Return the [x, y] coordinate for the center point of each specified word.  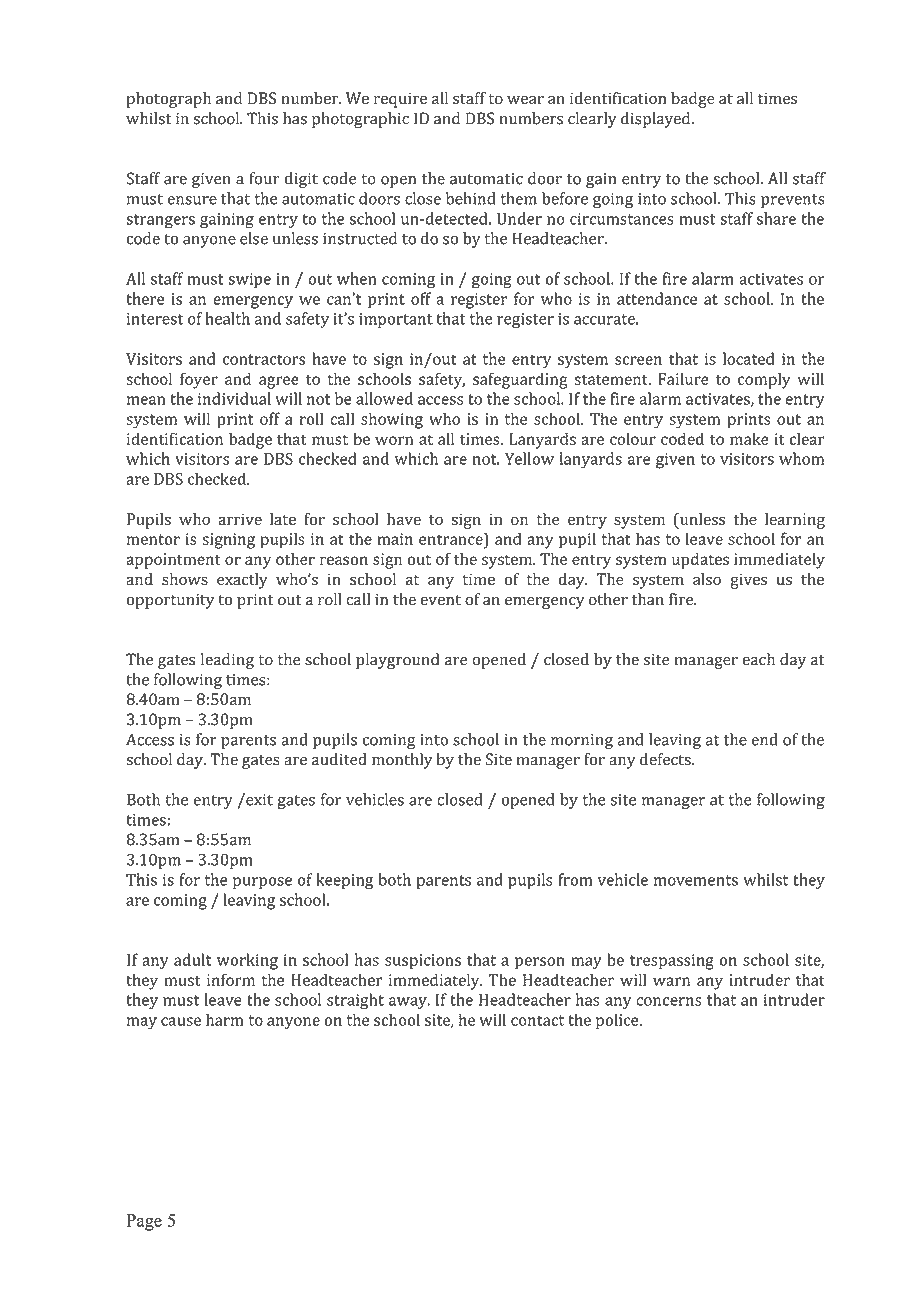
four [264, 178]
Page [144, 1222]
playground [397, 661]
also [707, 579]
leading [227, 661]
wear [525, 100]
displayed [657, 120]
